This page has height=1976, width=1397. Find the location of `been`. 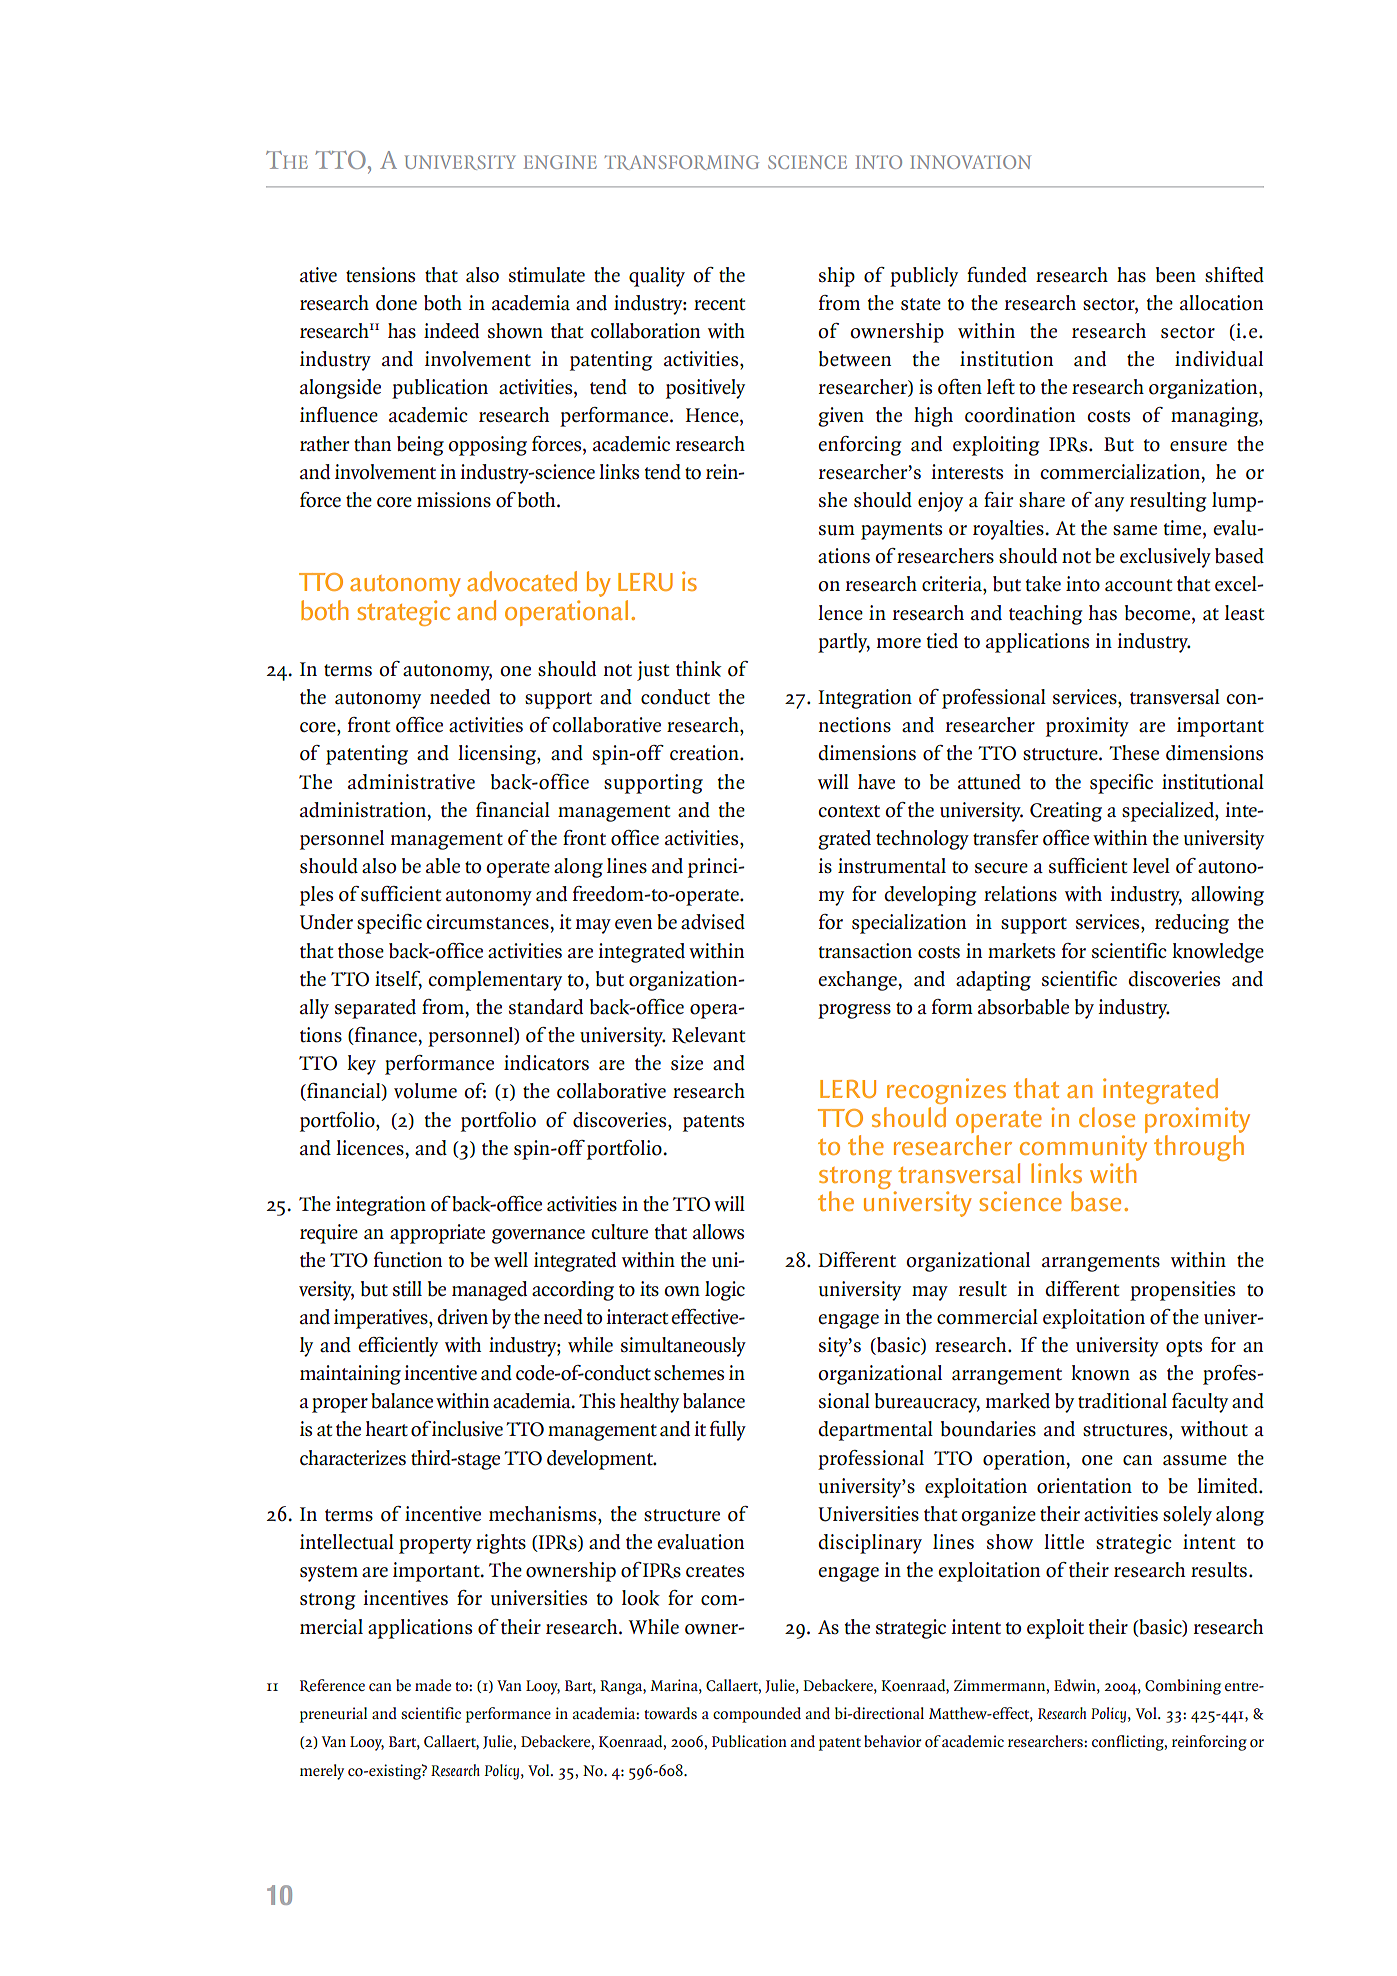

been is located at coordinates (1176, 275).
